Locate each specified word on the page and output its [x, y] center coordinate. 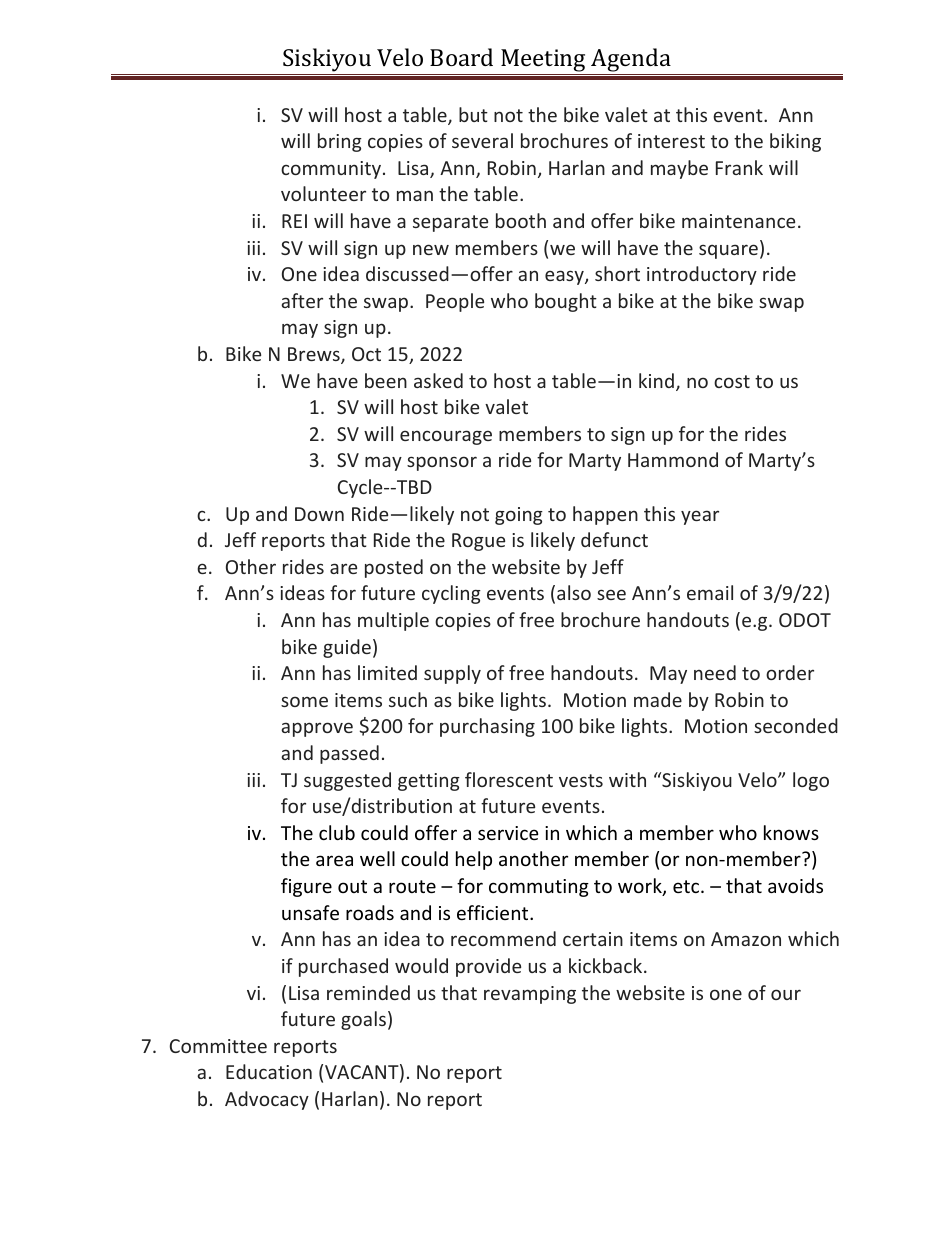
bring [340, 142]
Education [269, 1071]
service [508, 833]
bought [566, 302]
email [710, 592]
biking [795, 142]
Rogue [478, 542]
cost [732, 381]
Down [319, 514]
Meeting [543, 62]
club [337, 832]
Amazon [746, 939]
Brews [315, 355]
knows [791, 832]
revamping [530, 995]
